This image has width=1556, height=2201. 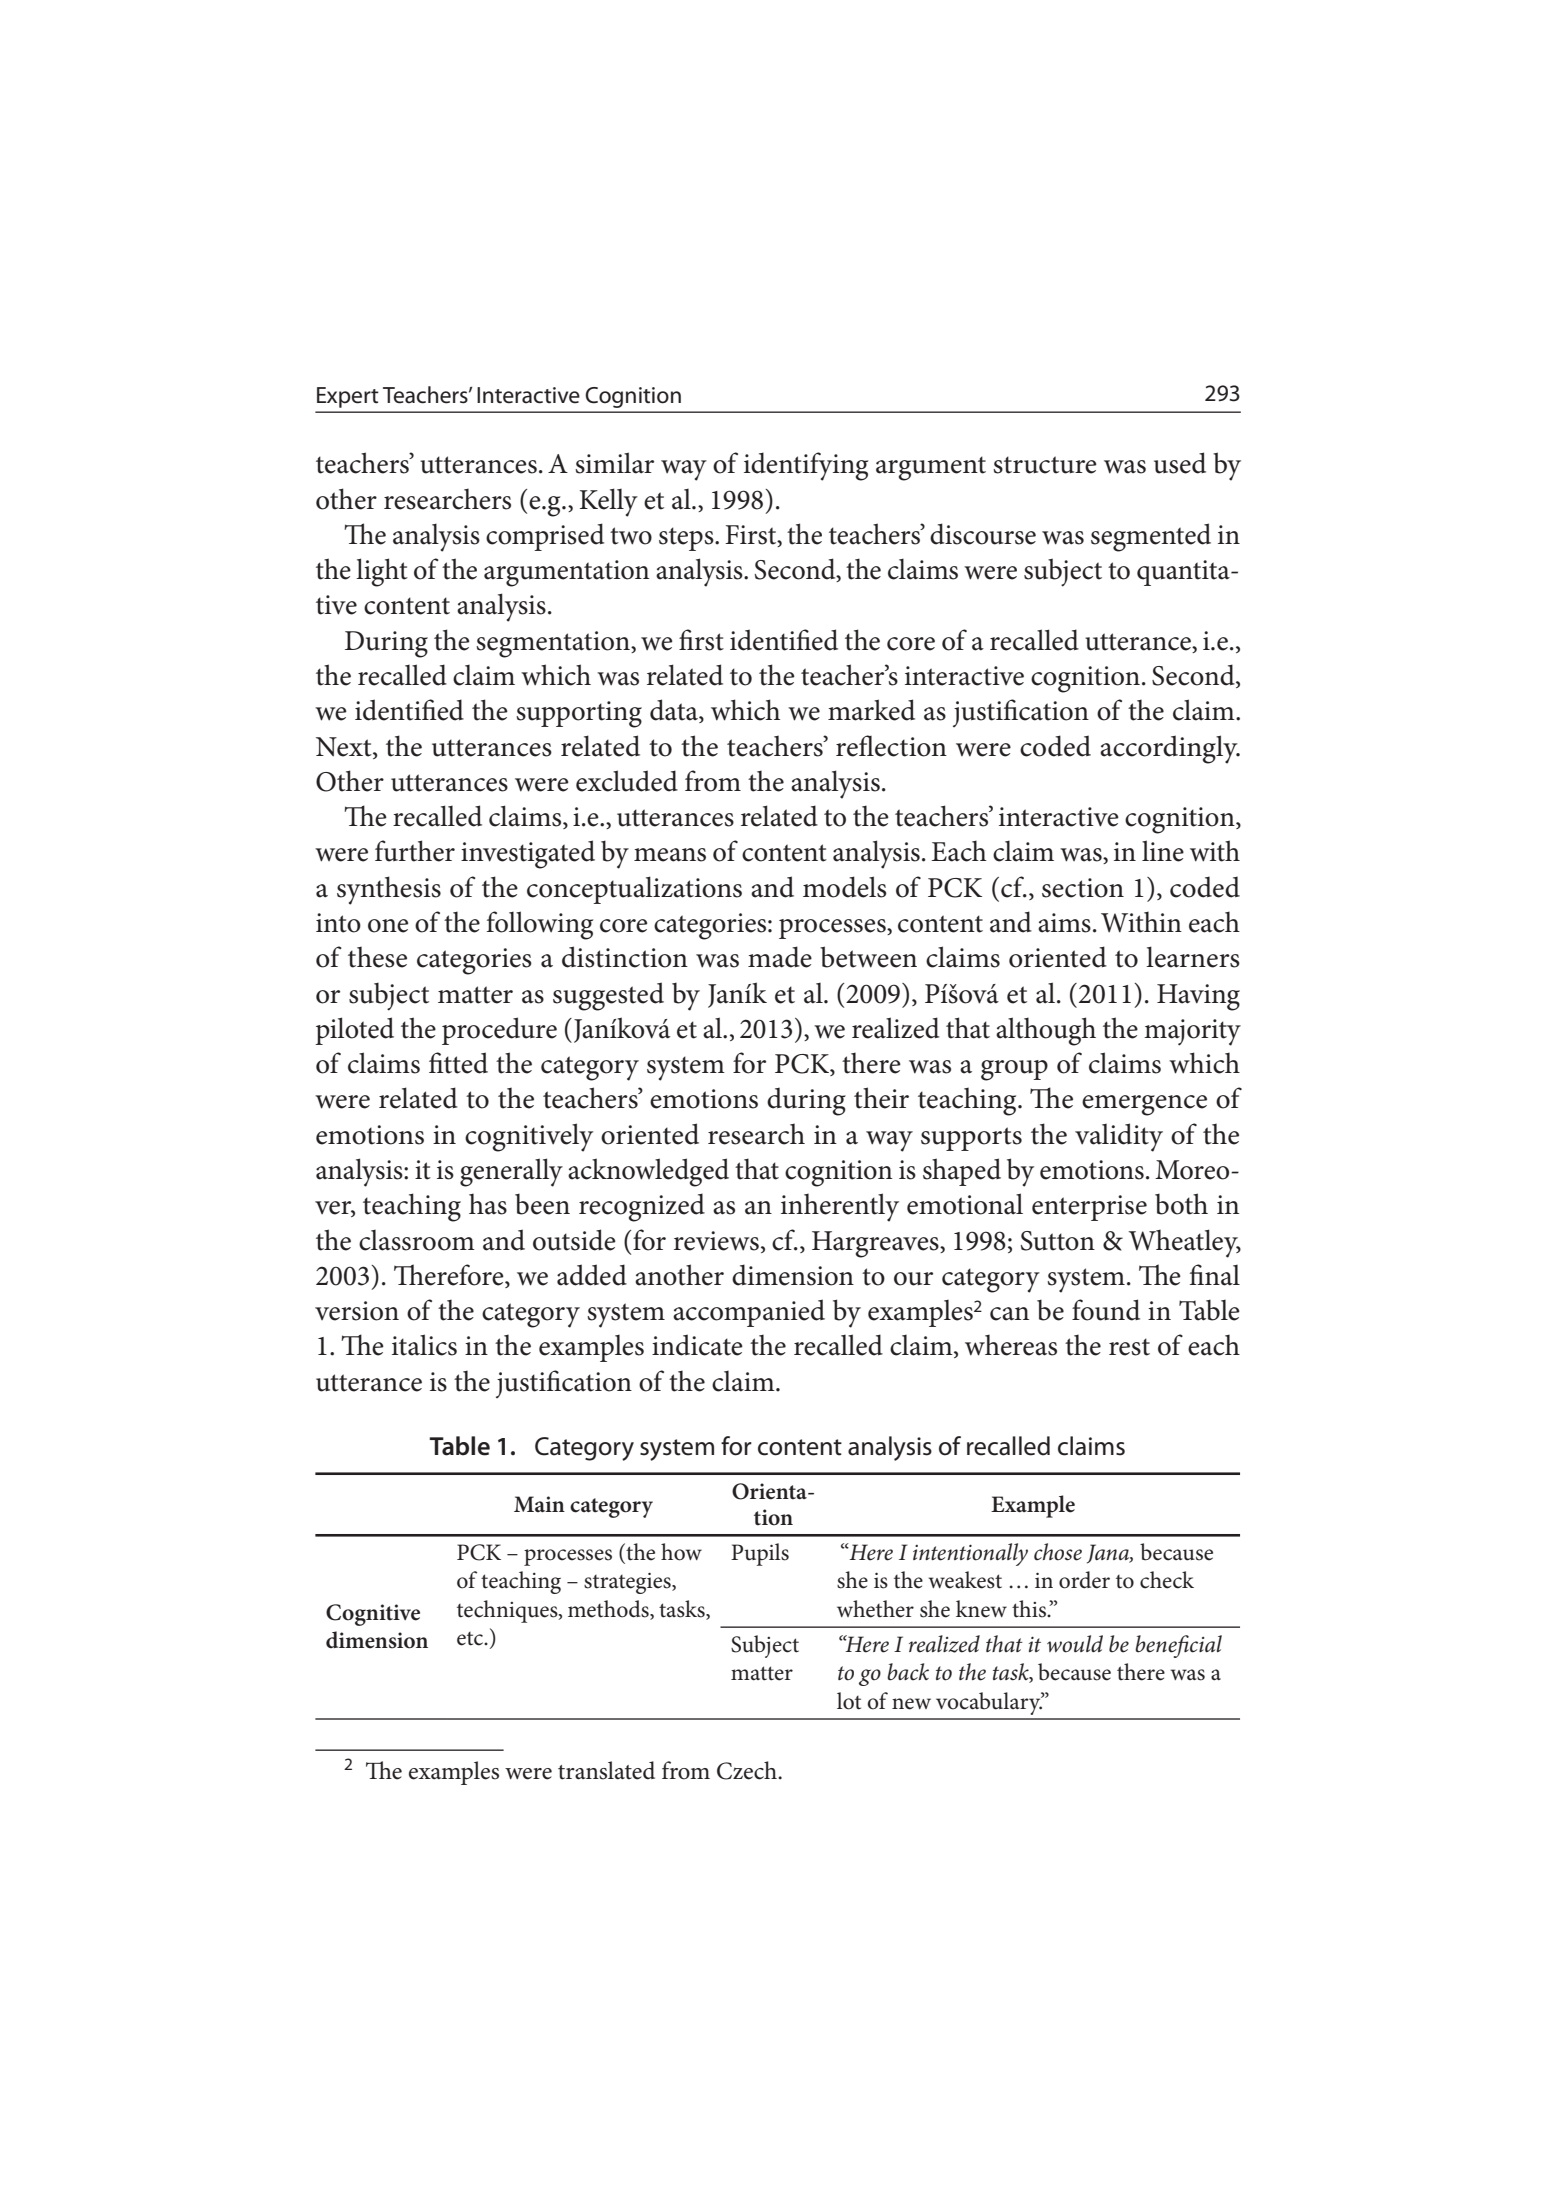 What do you see at coordinates (1193, 957) in the image?
I see `learners` at bounding box center [1193, 957].
